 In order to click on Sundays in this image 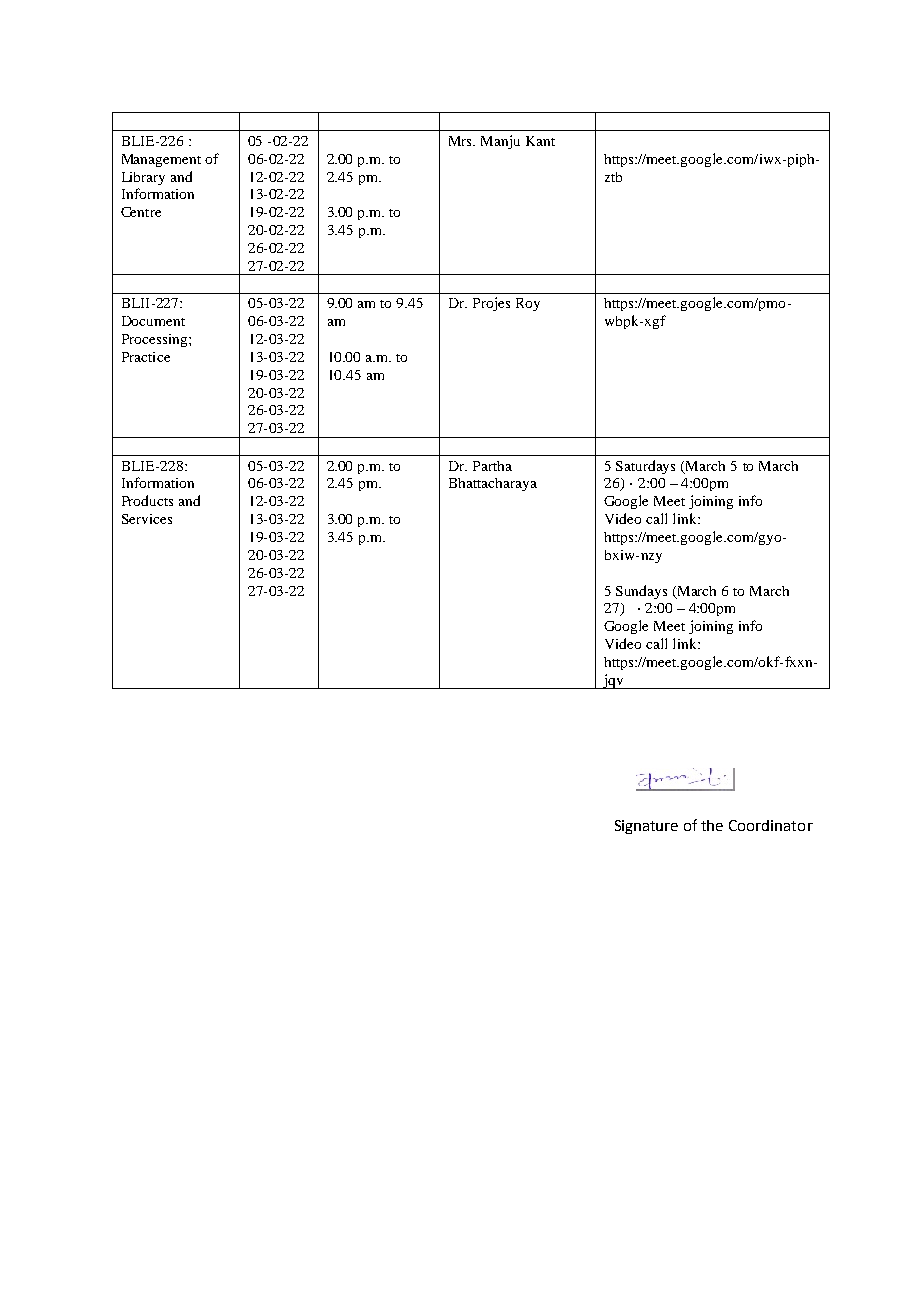, I will do `click(641, 592)`.
